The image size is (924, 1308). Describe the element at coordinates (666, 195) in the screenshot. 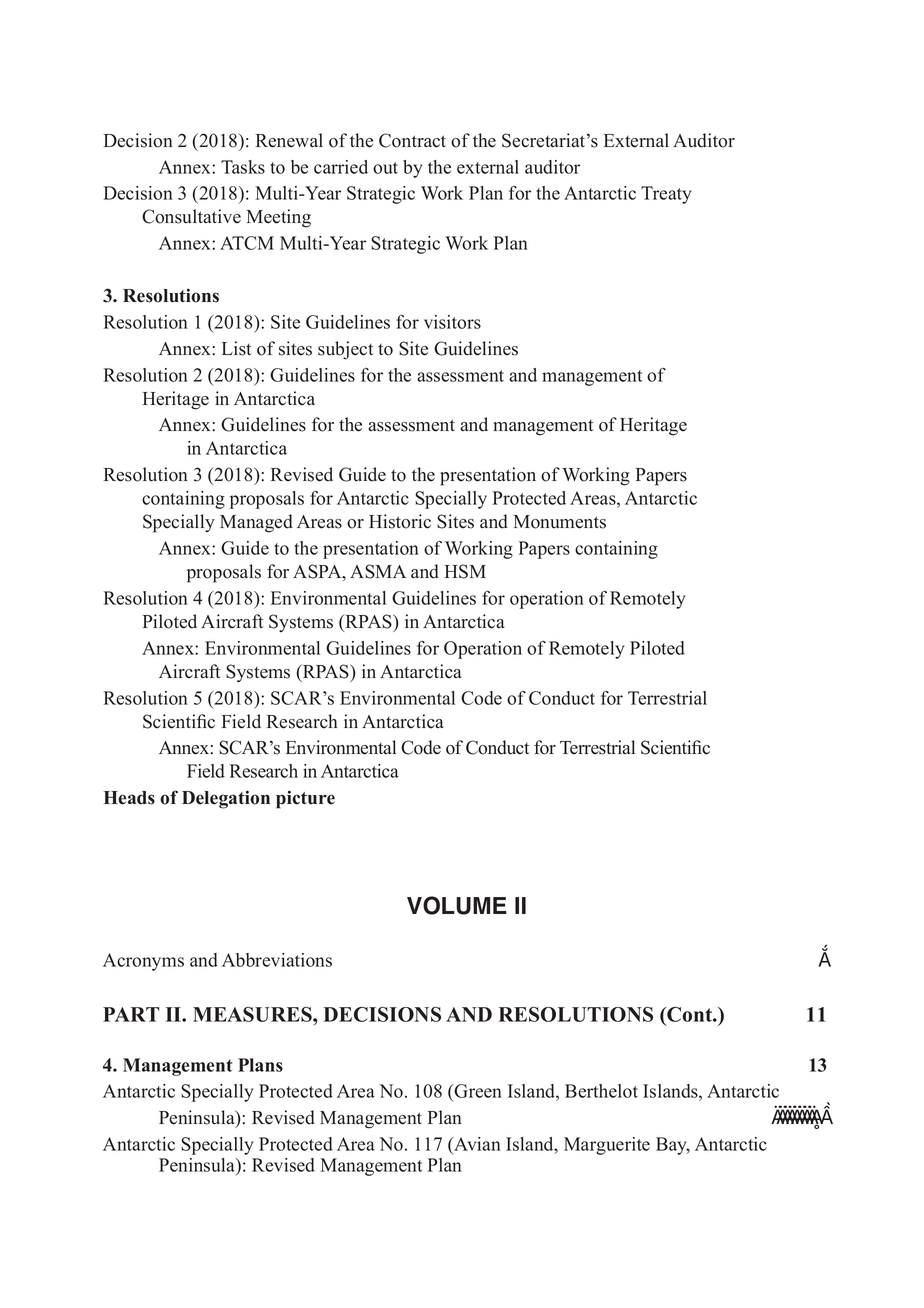

I see `Treaty` at that location.
